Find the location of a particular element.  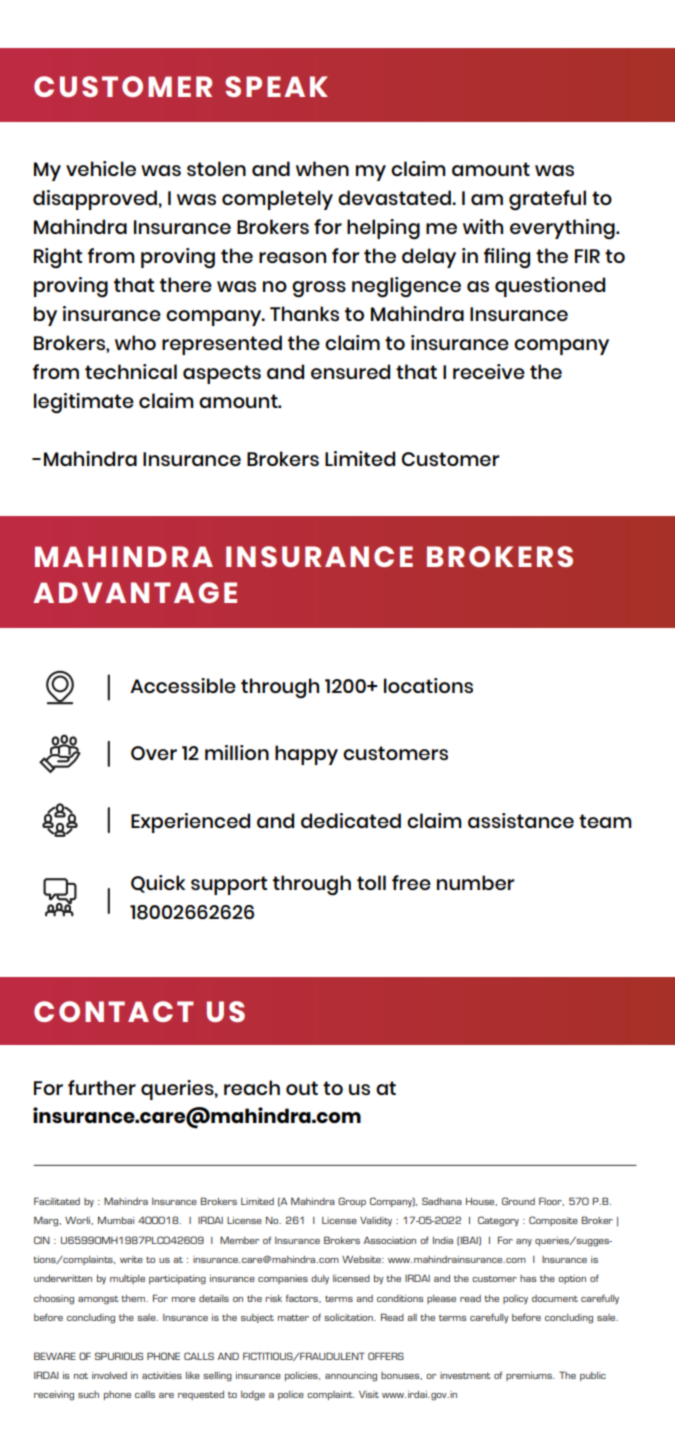

Over is located at coordinates (154, 753).
